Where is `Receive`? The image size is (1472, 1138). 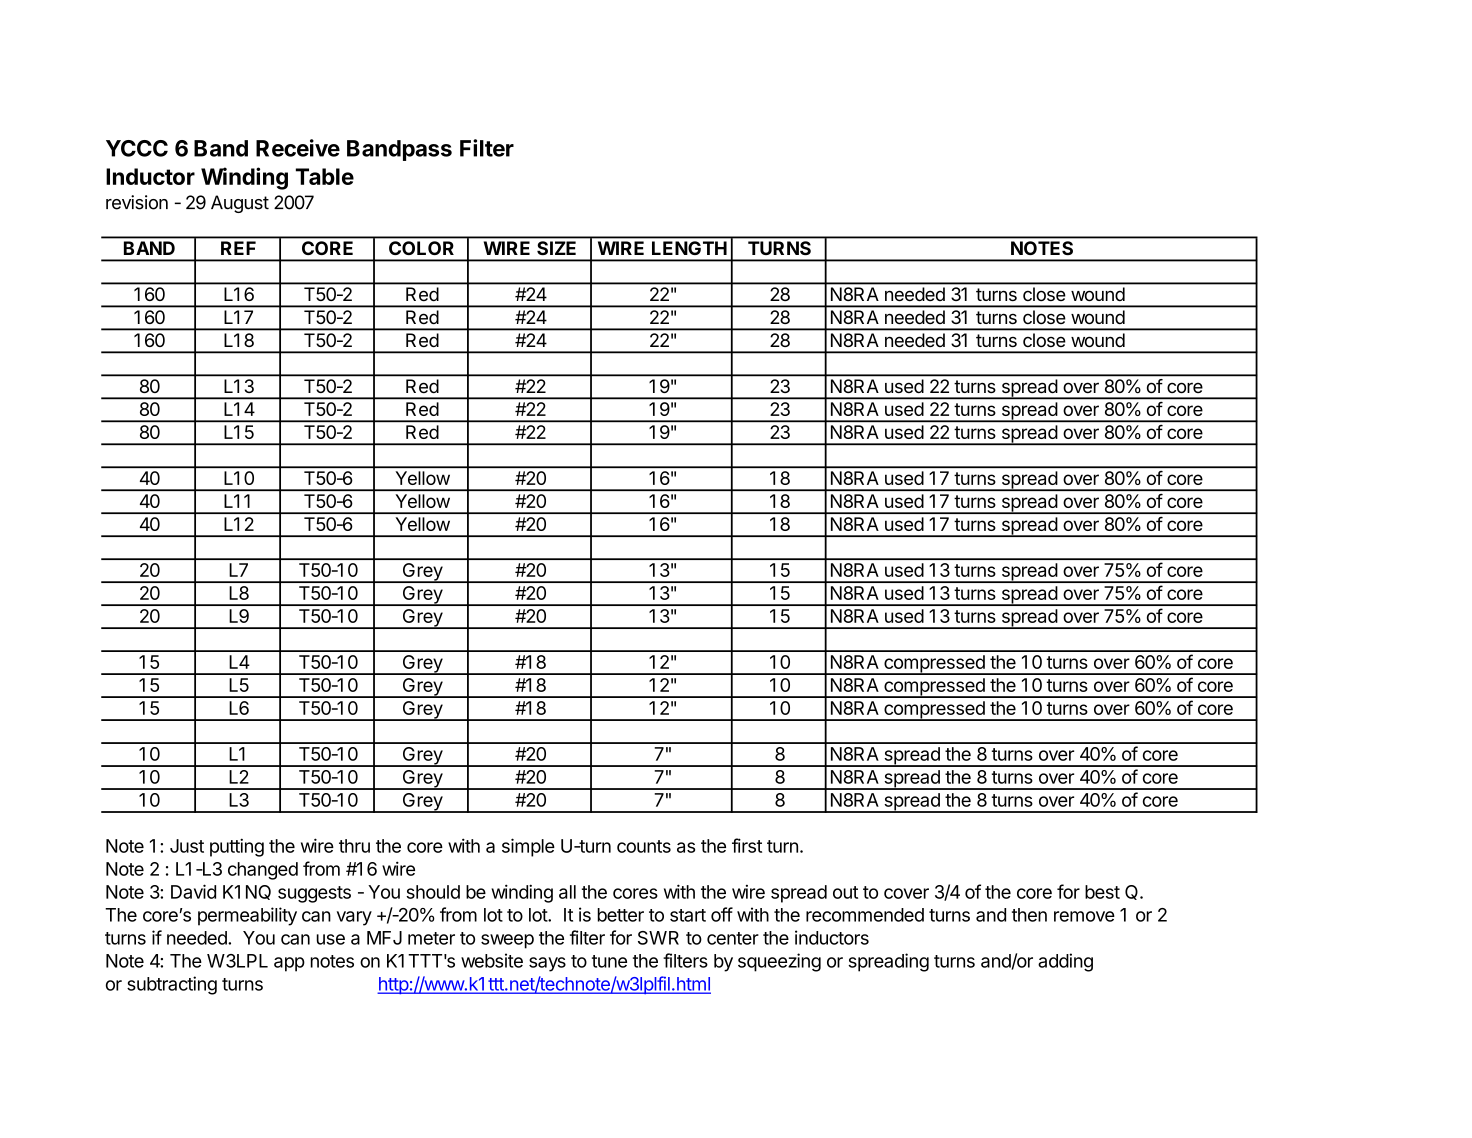 Receive is located at coordinates (298, 148).
